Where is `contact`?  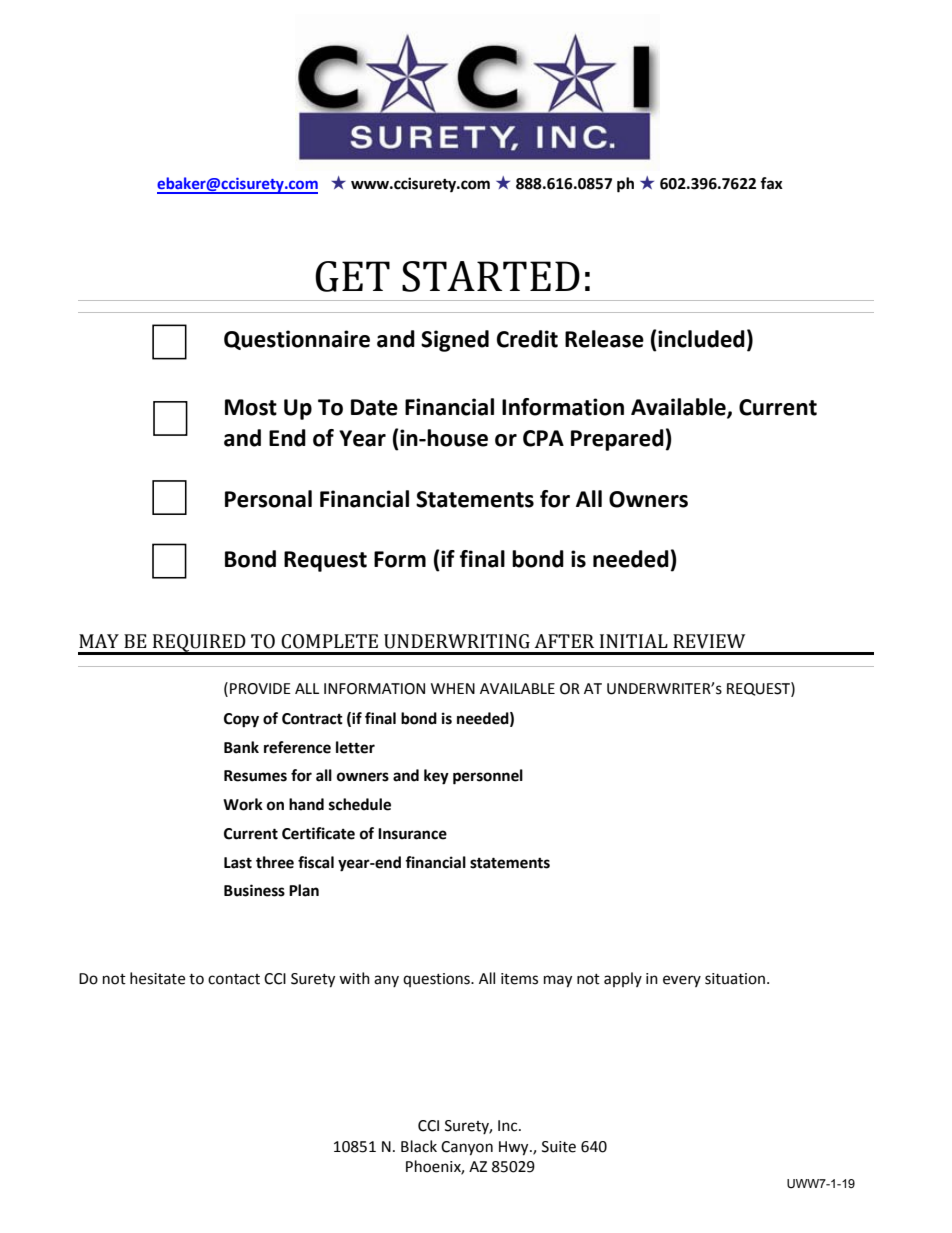 contact is located at coordinates (234, 979).
